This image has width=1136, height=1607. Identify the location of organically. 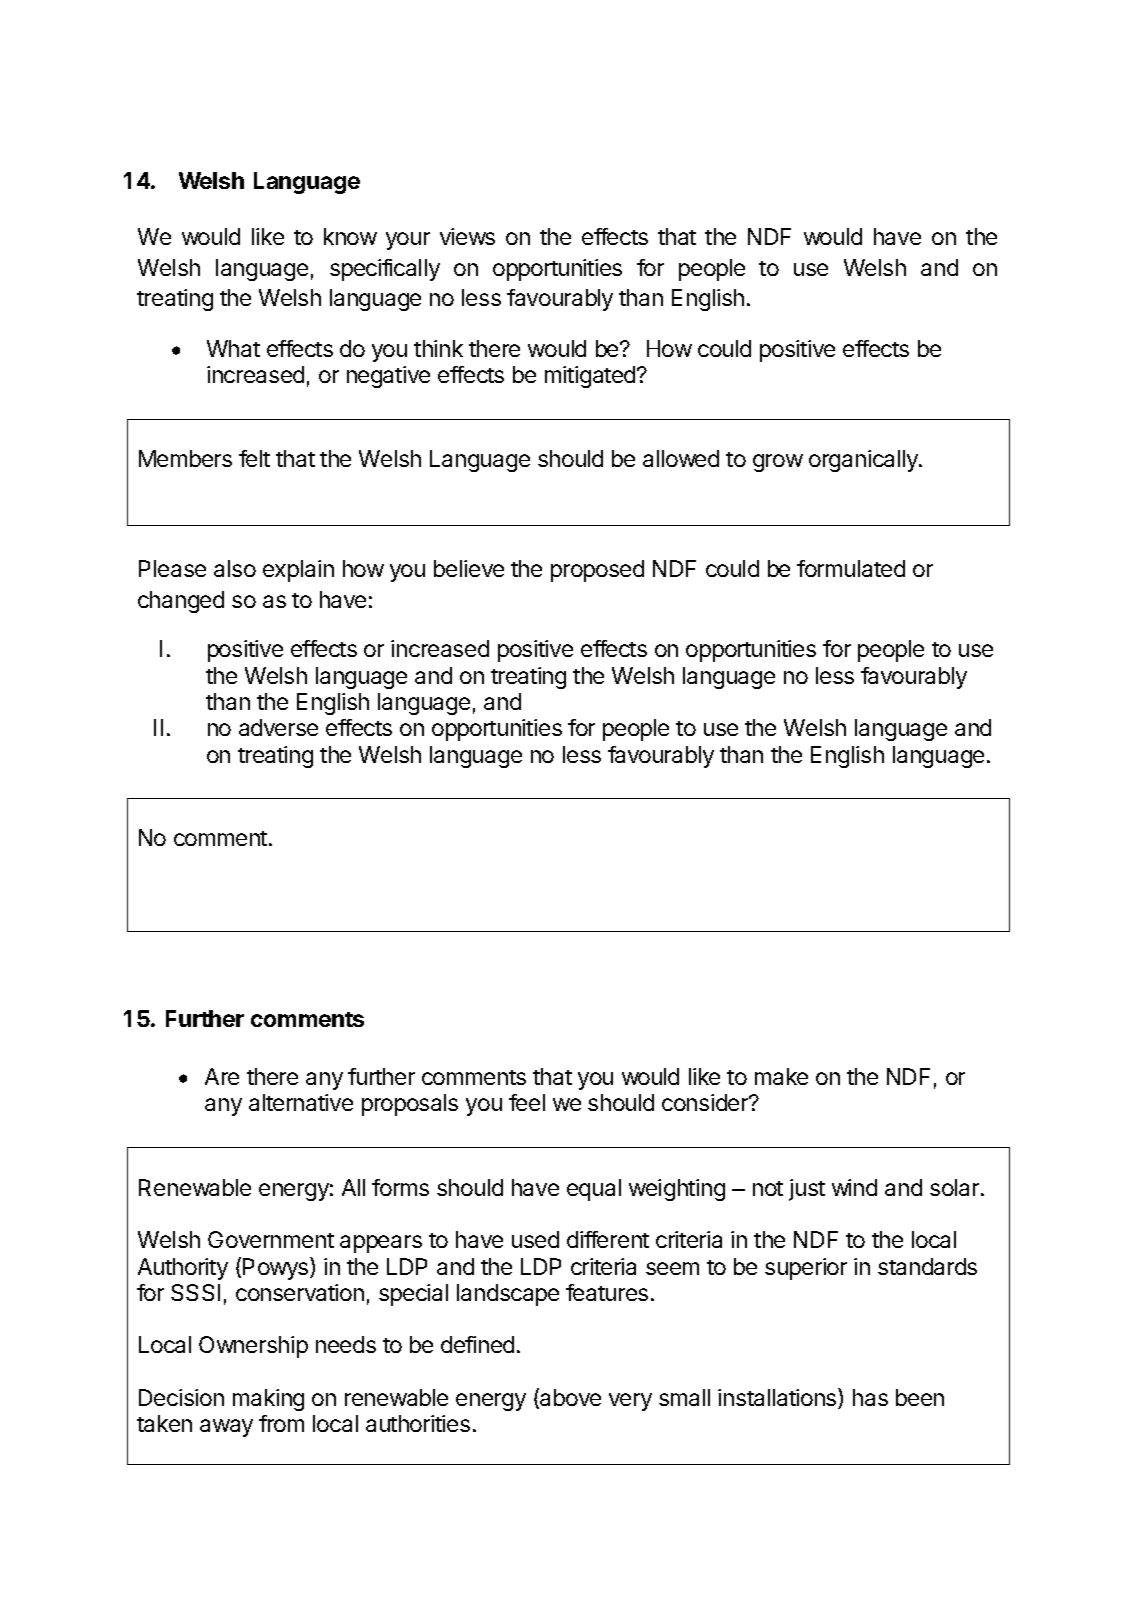
(864, 461).
